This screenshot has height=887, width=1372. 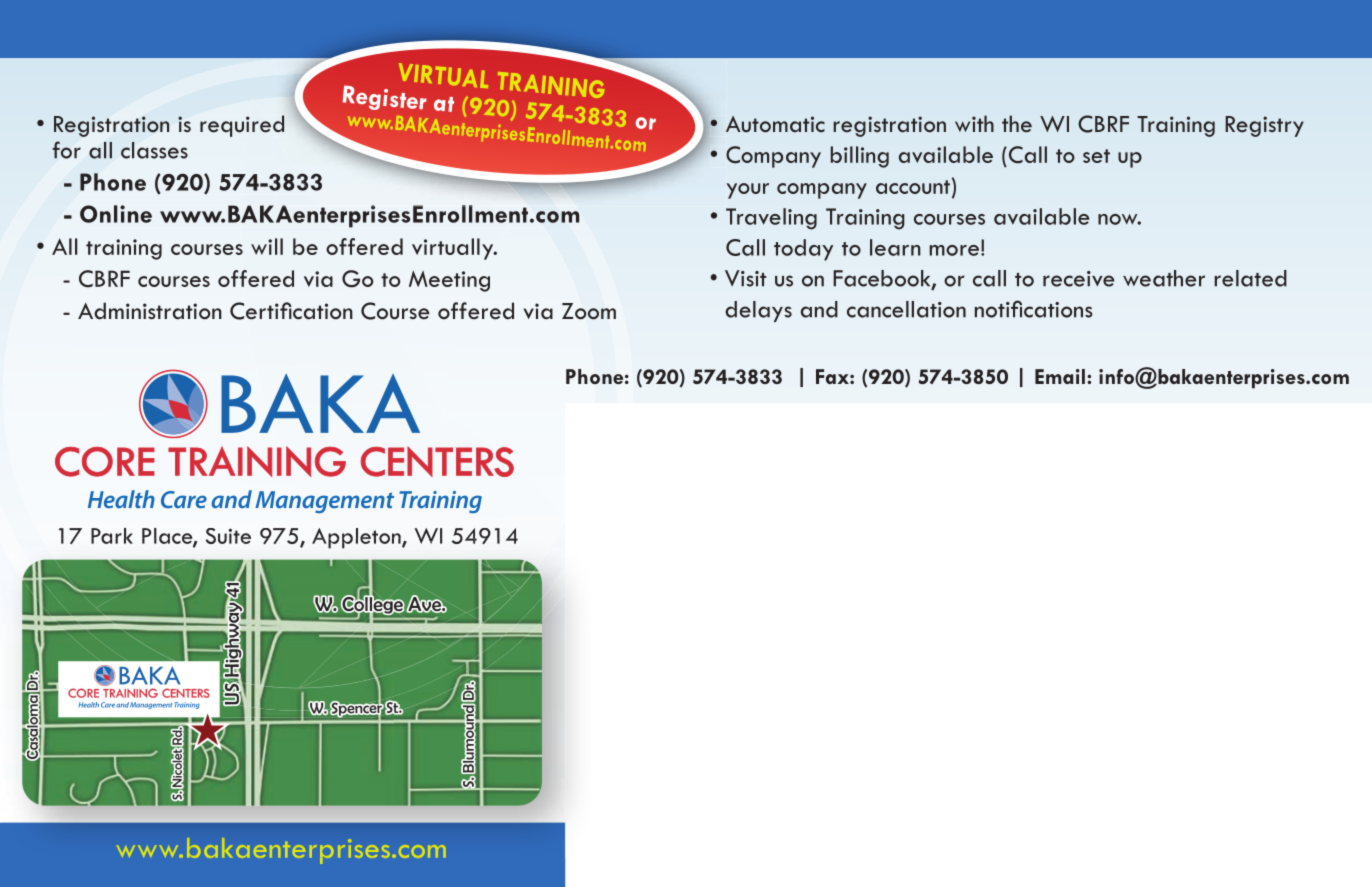 What do you see at coordinates (895, 247) in the screenshot?
I see `learn` at bounding box center [895, 247].
